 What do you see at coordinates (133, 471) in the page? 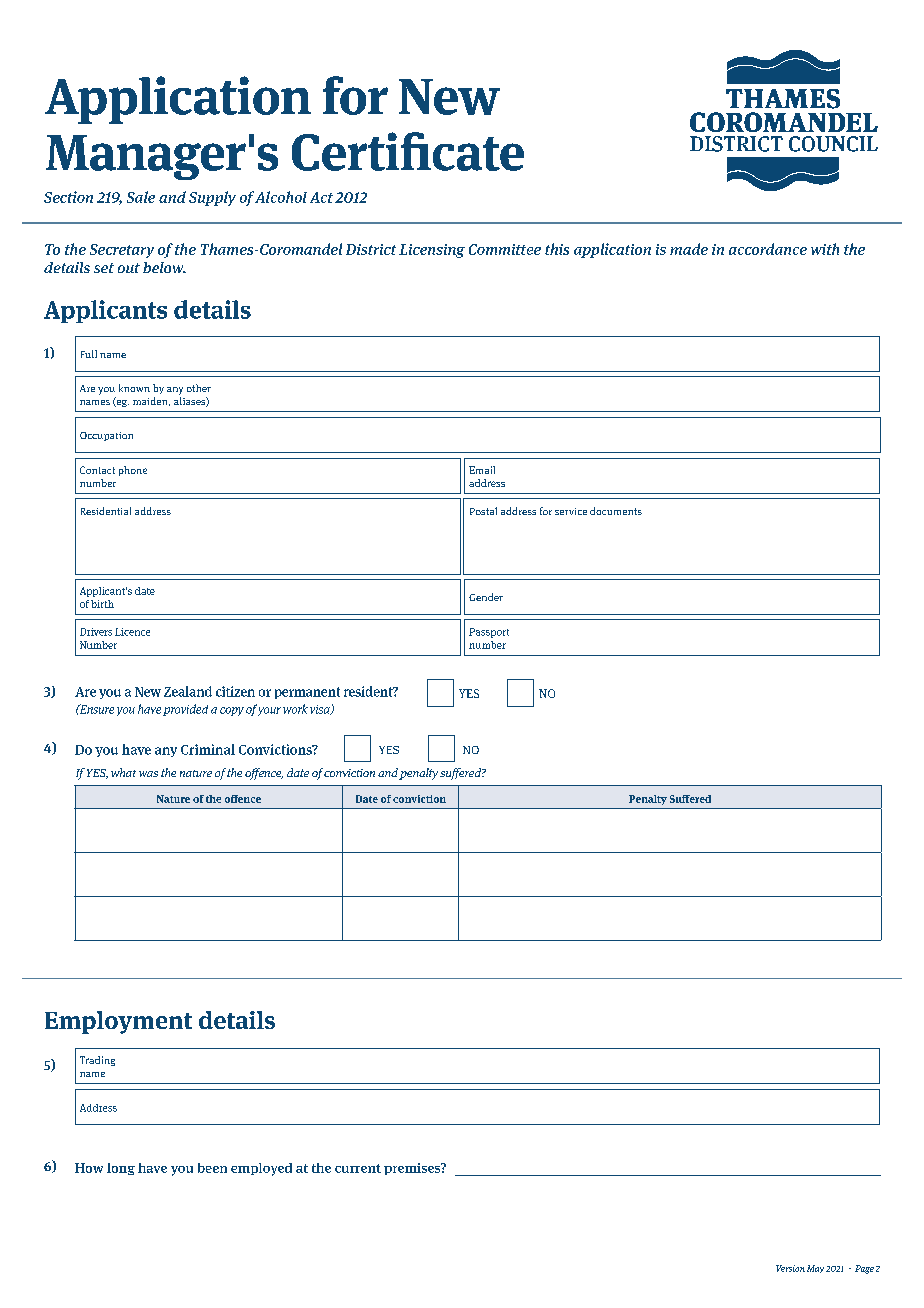
I see `phone` at bounding box center [133, 471].
